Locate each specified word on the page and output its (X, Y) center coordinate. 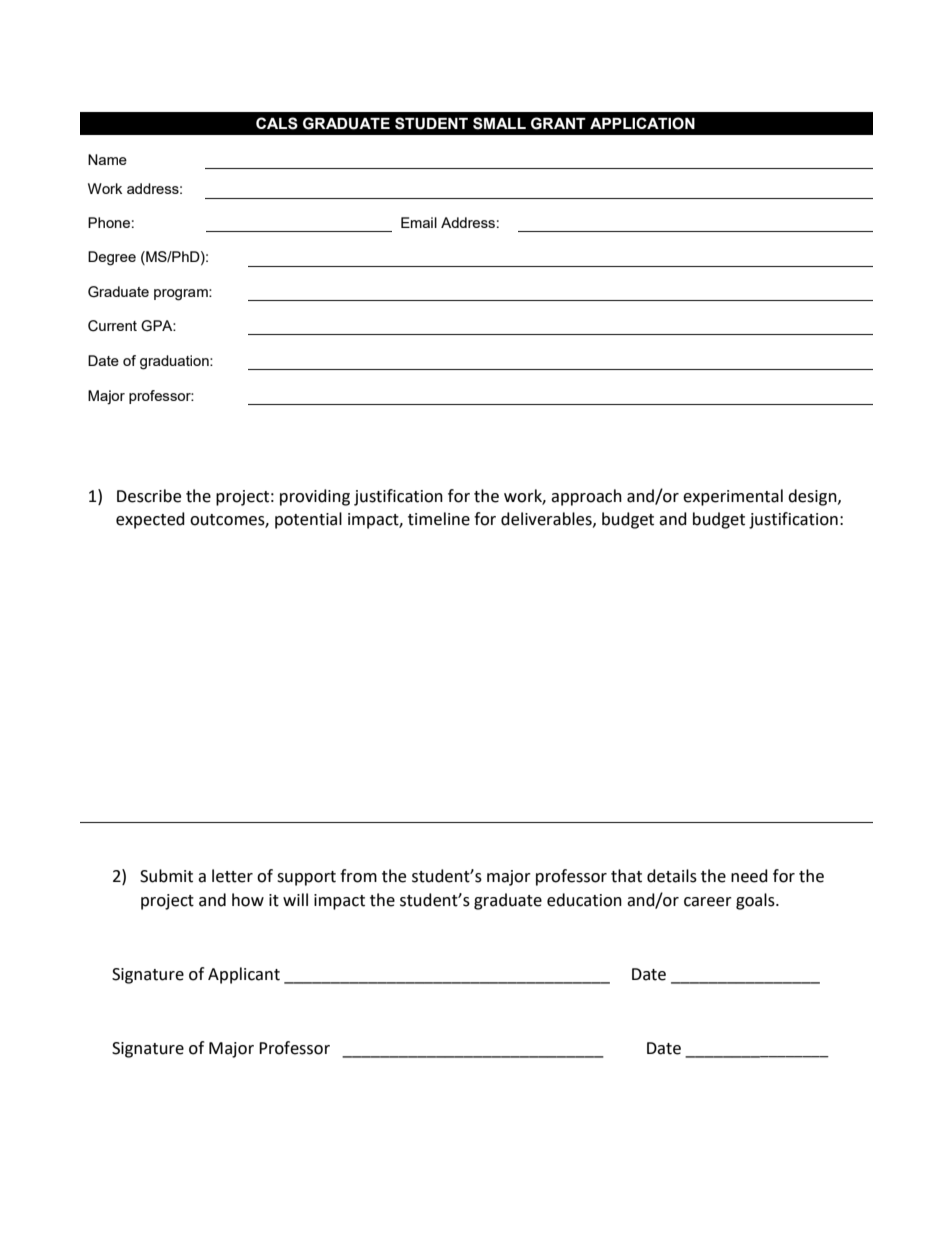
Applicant (244, 975)
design (813, 497)
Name (107, 159)
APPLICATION (642, 123)
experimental (733, 497)
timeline (439, 519)
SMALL (499, 123)
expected (150, 520)
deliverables (547, 519)
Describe (149, 496)
